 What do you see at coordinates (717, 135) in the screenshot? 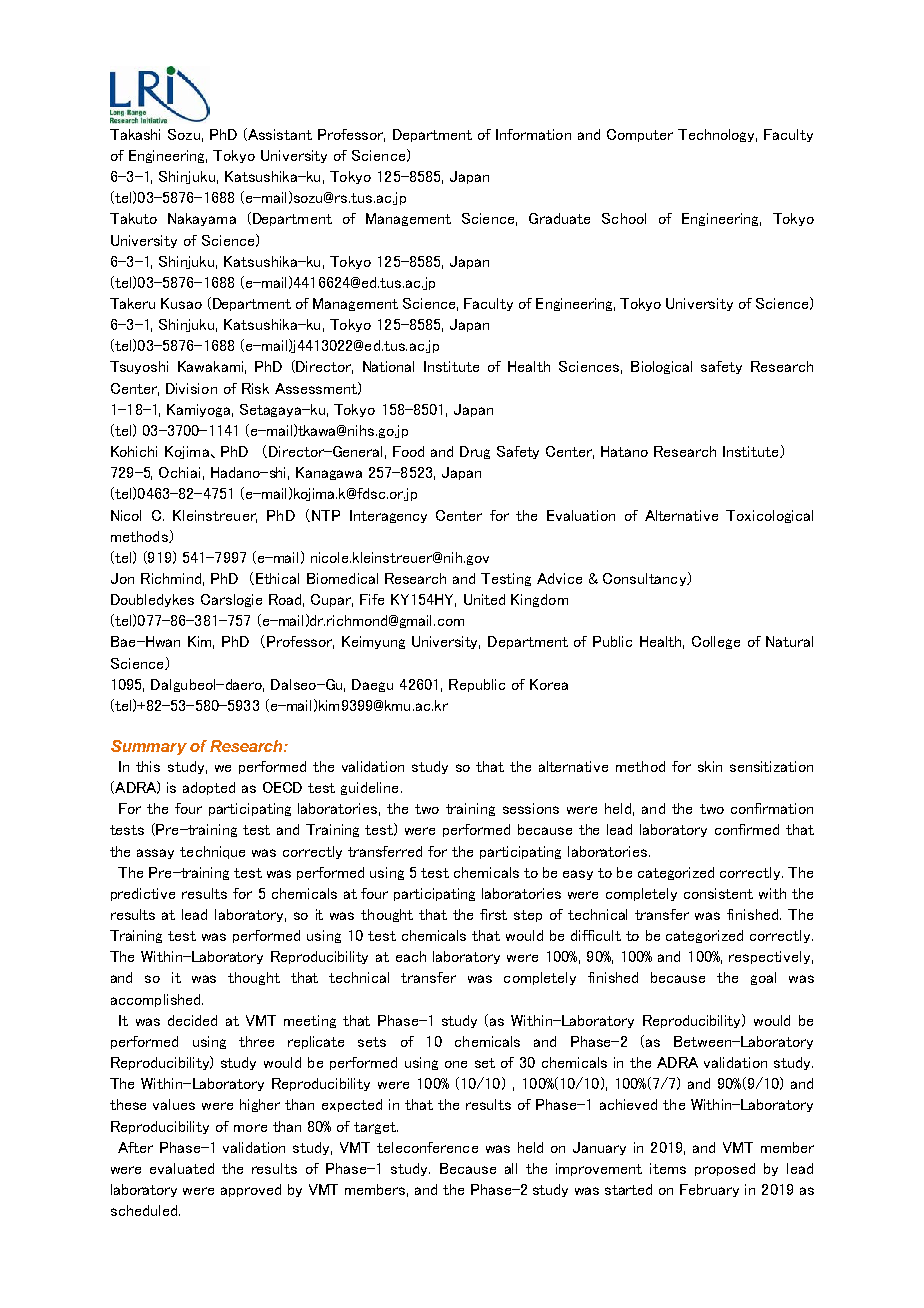
I see `Technology` at bounding box center [717, 135].
